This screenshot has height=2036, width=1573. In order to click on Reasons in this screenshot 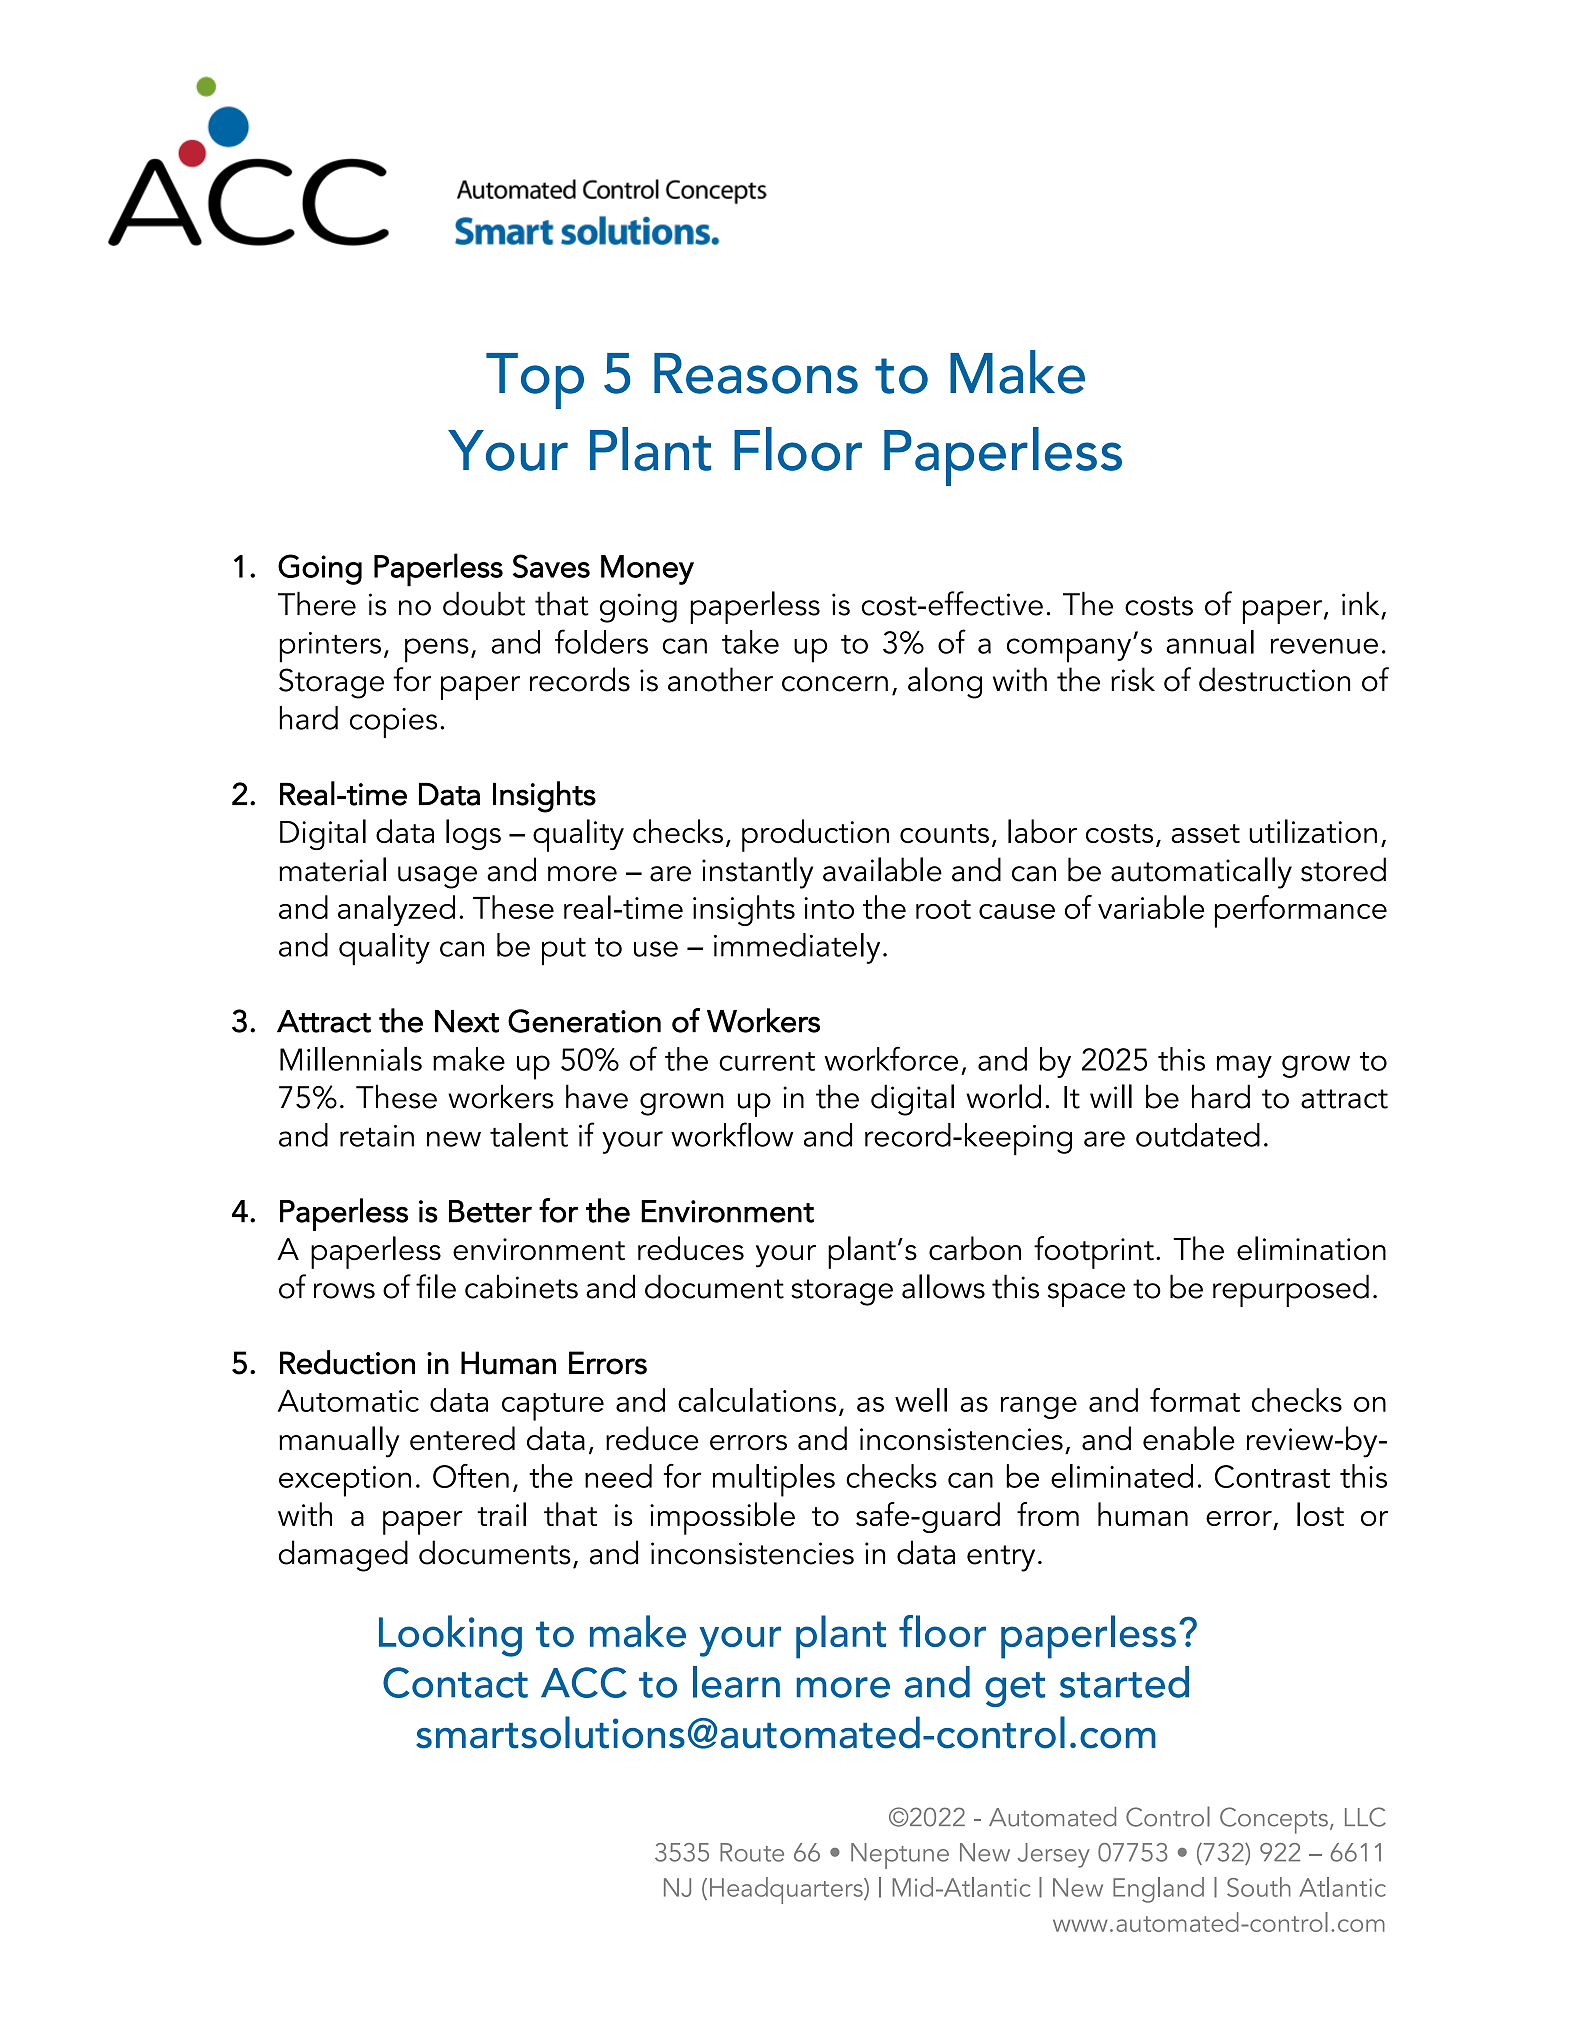, I will do `click(756, 373)`.
